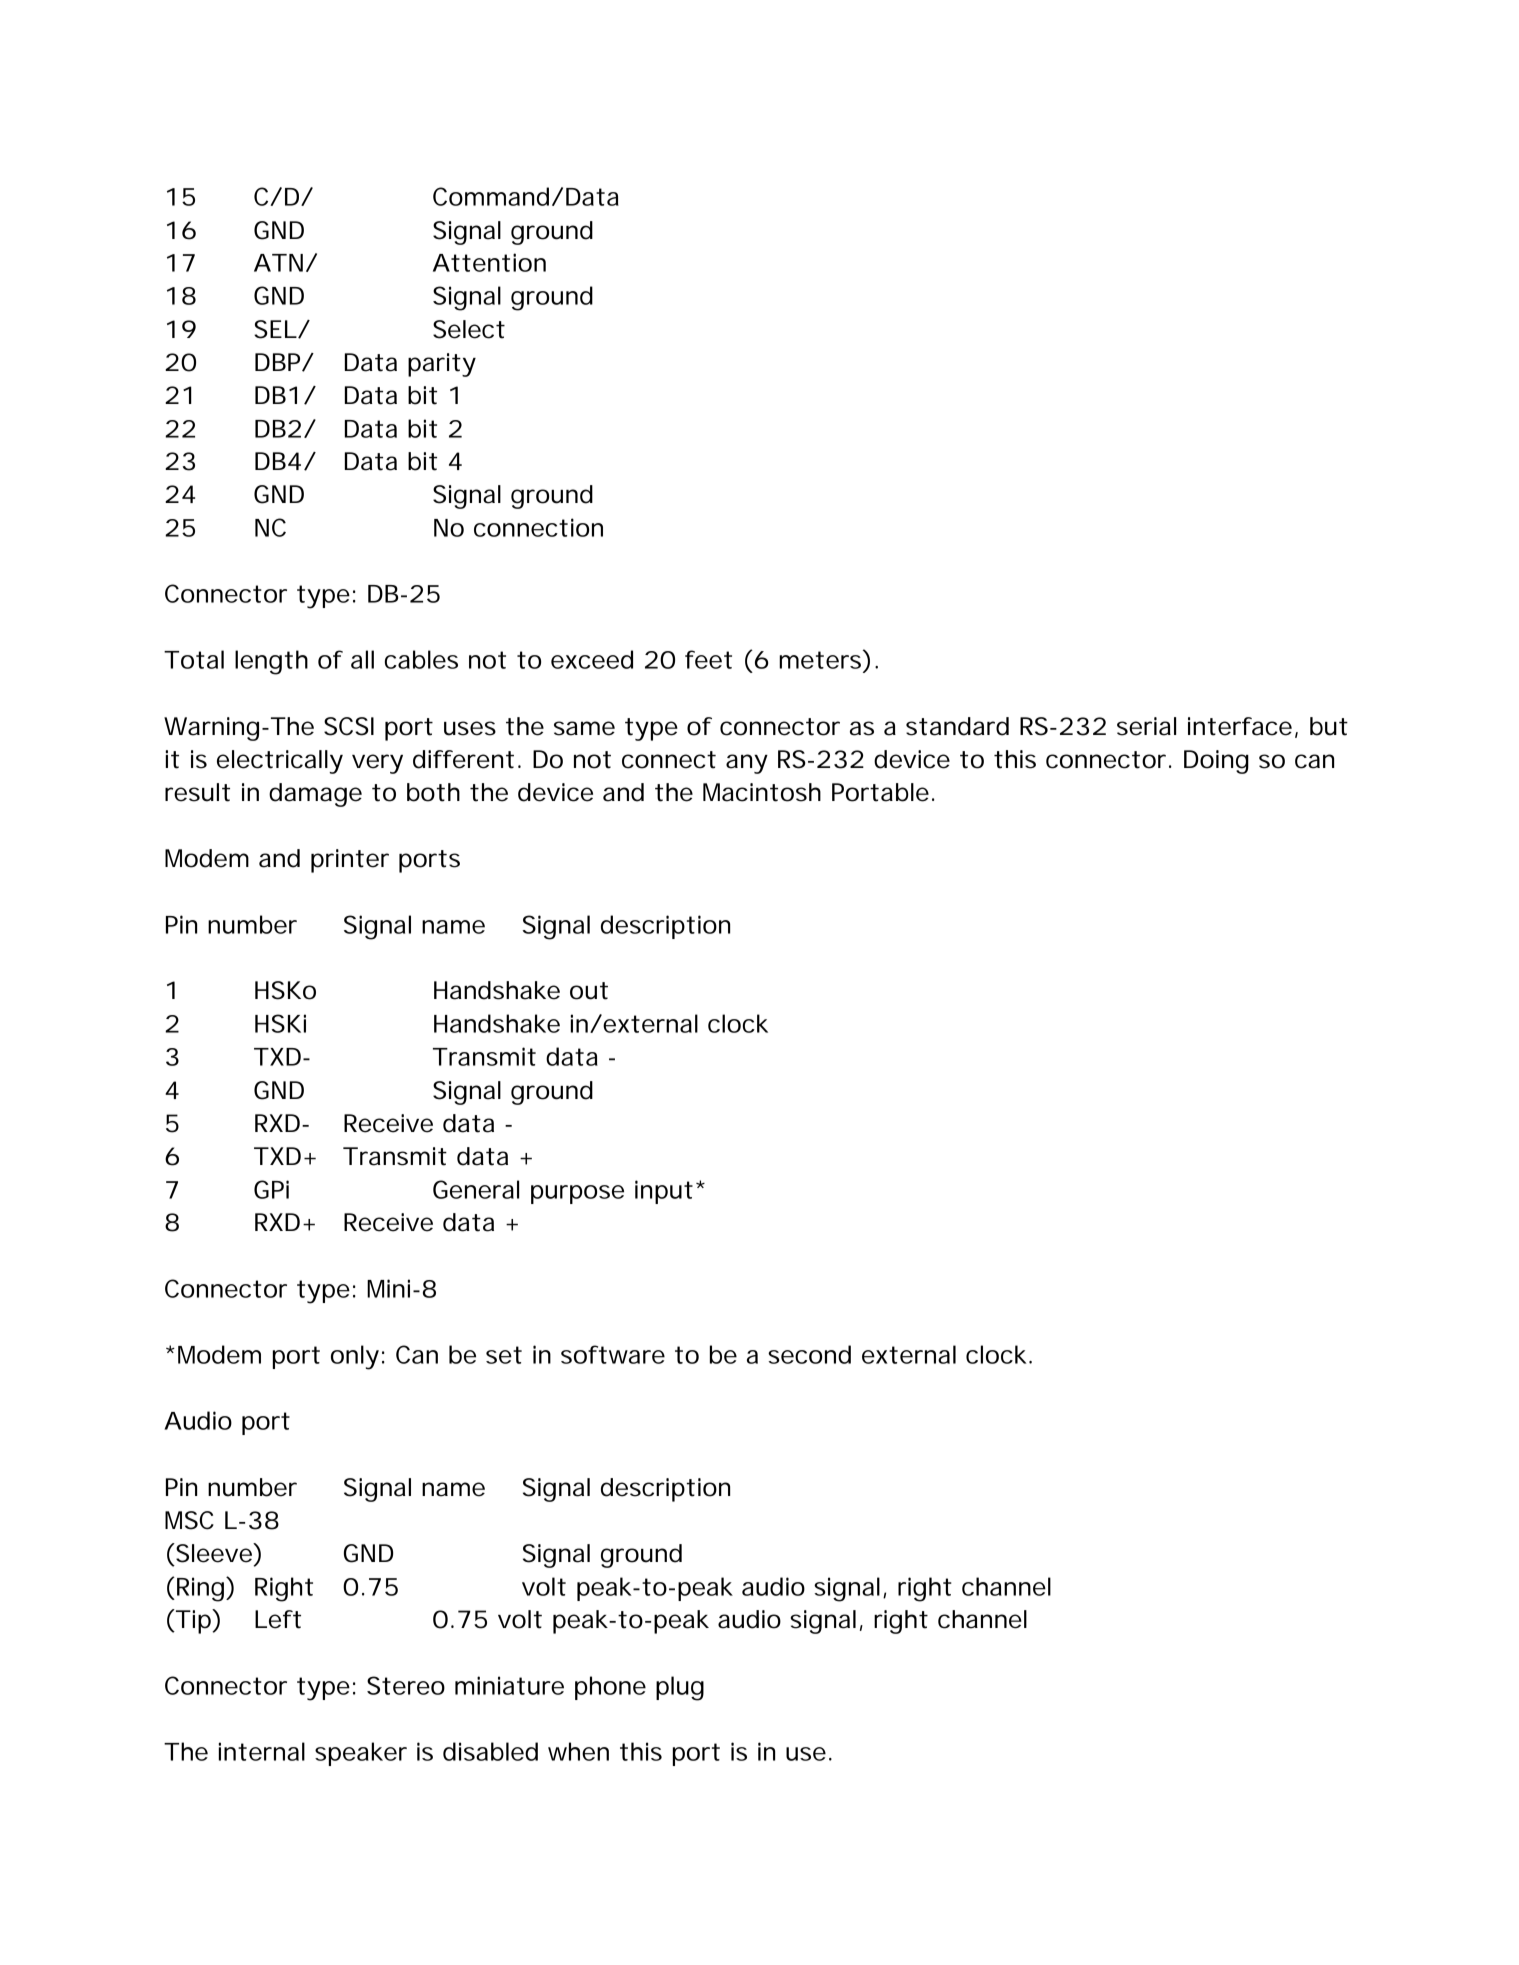  What do you see at coordinates (680, 1688) in the page?
I see `plug` at bounding box center [680, 1688].
